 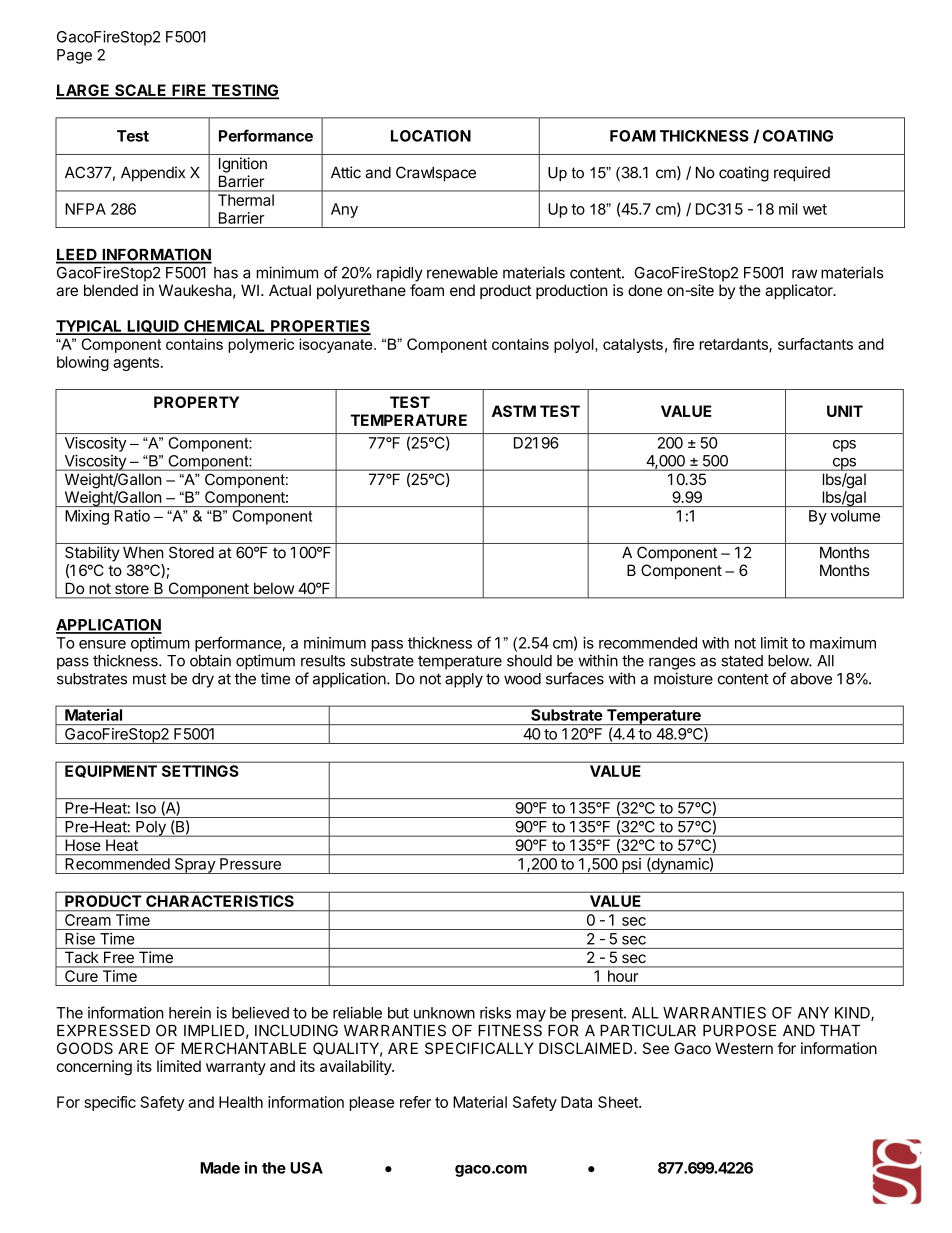 What do you see at coordinates (744, 1048) in the image?
I see `Western` at bounding box center [744, 1048].
